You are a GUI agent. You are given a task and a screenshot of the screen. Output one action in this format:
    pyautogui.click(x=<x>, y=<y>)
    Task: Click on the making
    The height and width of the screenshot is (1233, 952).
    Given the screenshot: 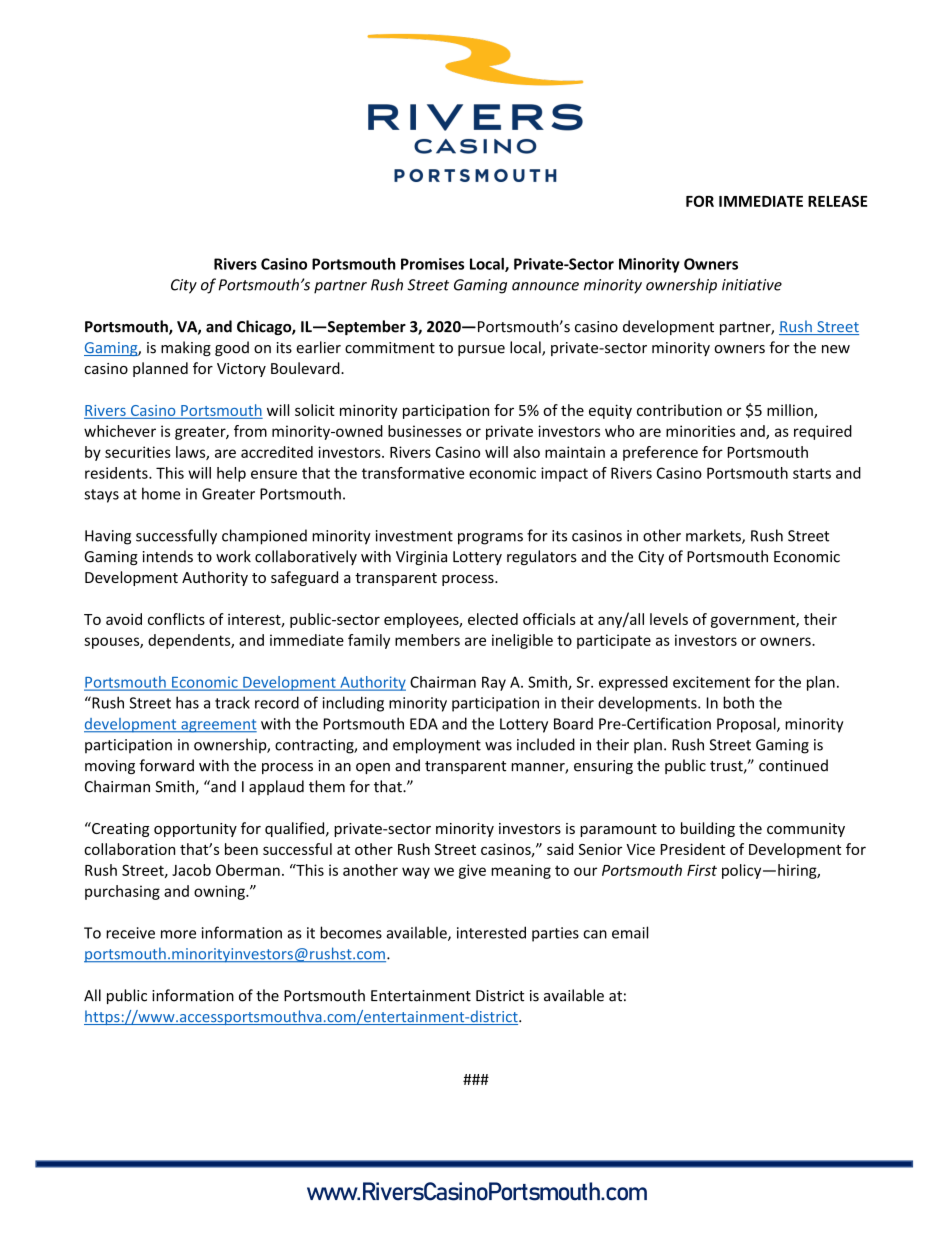 What is the action you would take?
    pyautogui.click(x=186, y=348)
